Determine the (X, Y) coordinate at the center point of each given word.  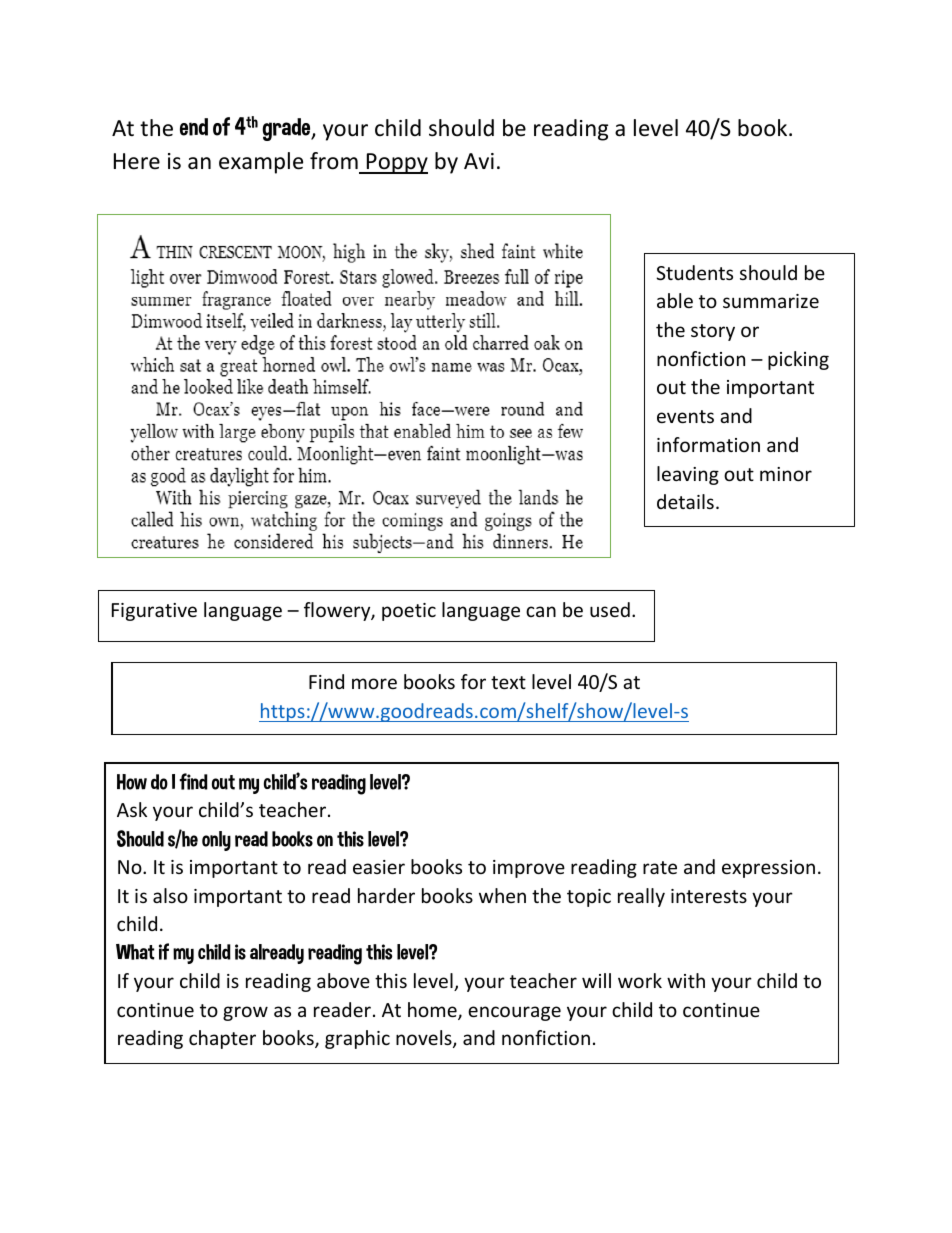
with (686, 980)
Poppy (396, 163)
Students (694, 272)
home (433, 1011)
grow (245, 1013)
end (194, 127)
